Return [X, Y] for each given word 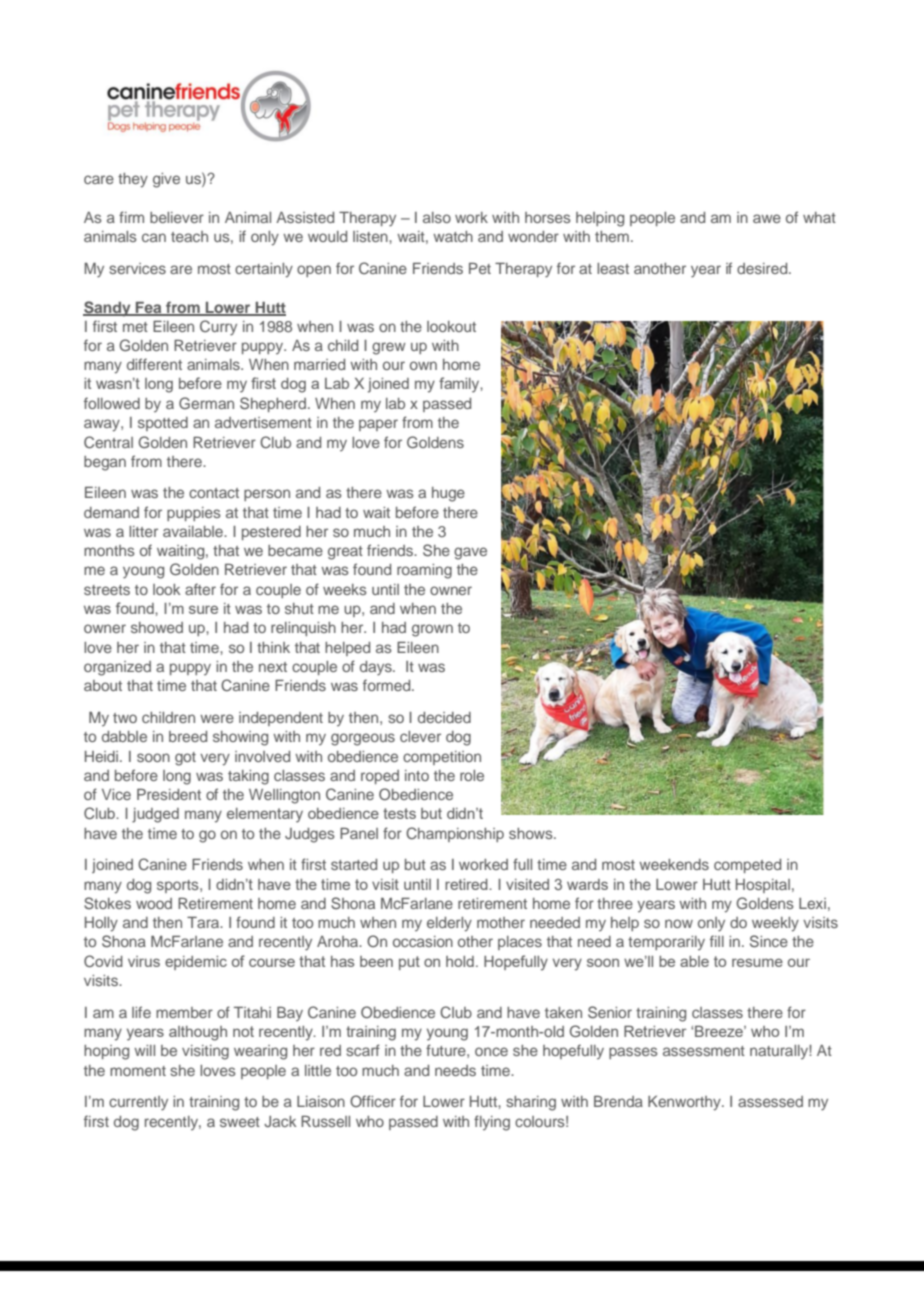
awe [767, 218]
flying [492, 1123]
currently [138, 1103]
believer [177, 217]
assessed [770, 1101]
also [437, 217]
